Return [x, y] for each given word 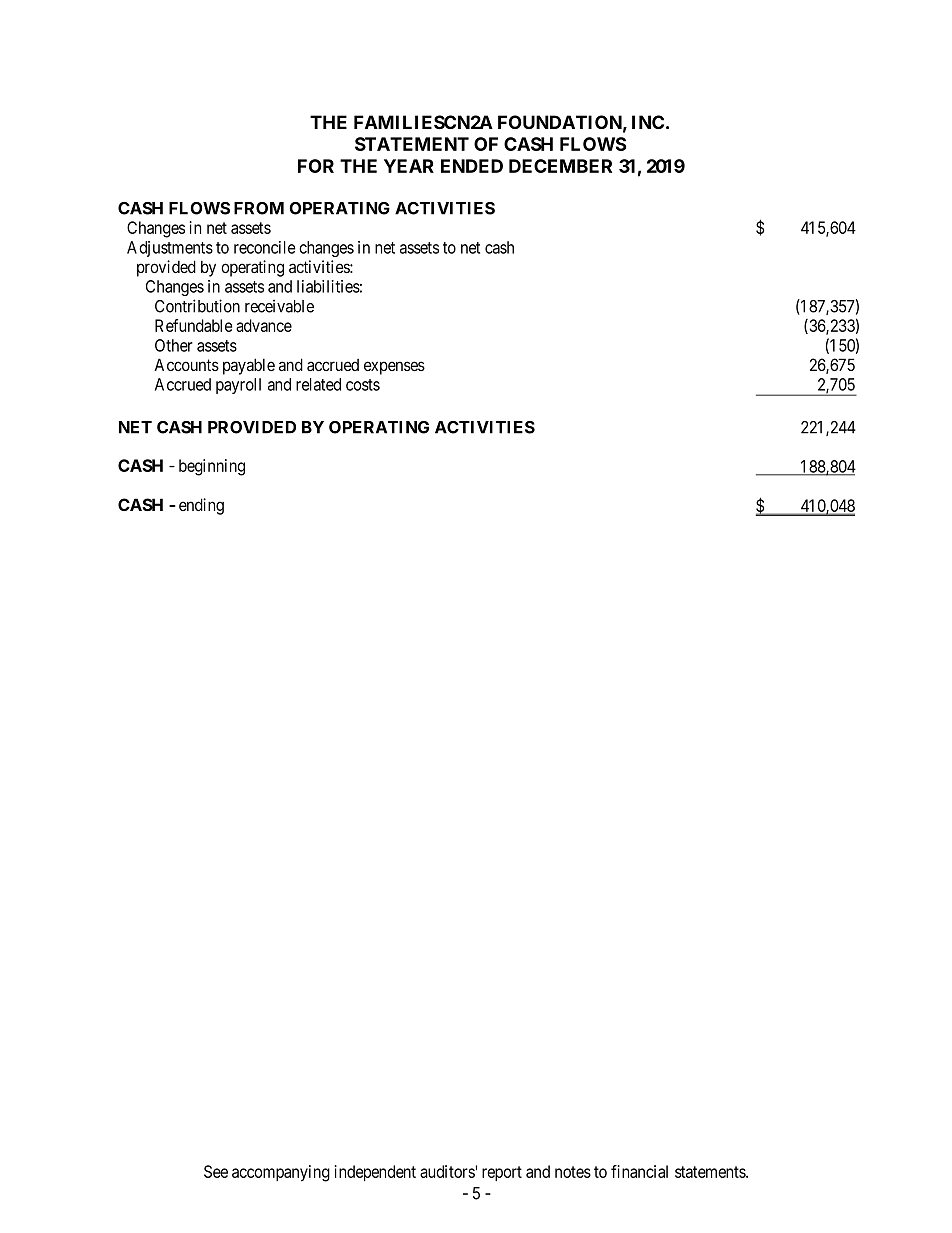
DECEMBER [560, 166]
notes [573, 1172]
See [216, 1171]
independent [375, 1173]
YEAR [409, 166]
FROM [259, 208]
